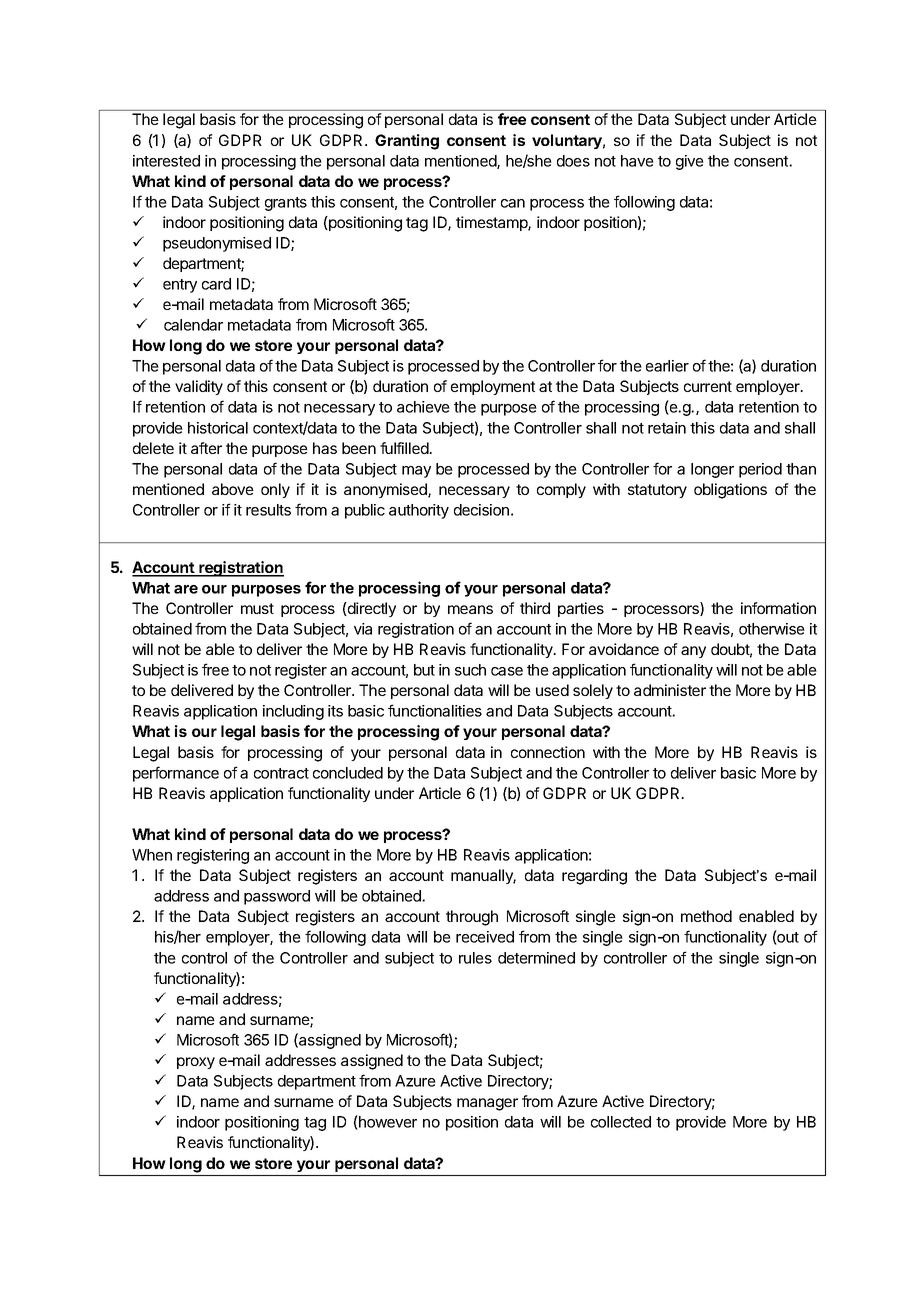 The width and height of the image is (924, 1308). What do you see at coordinates (470, 609) in the image?
I see `means` at bounding box center [470, 609].
